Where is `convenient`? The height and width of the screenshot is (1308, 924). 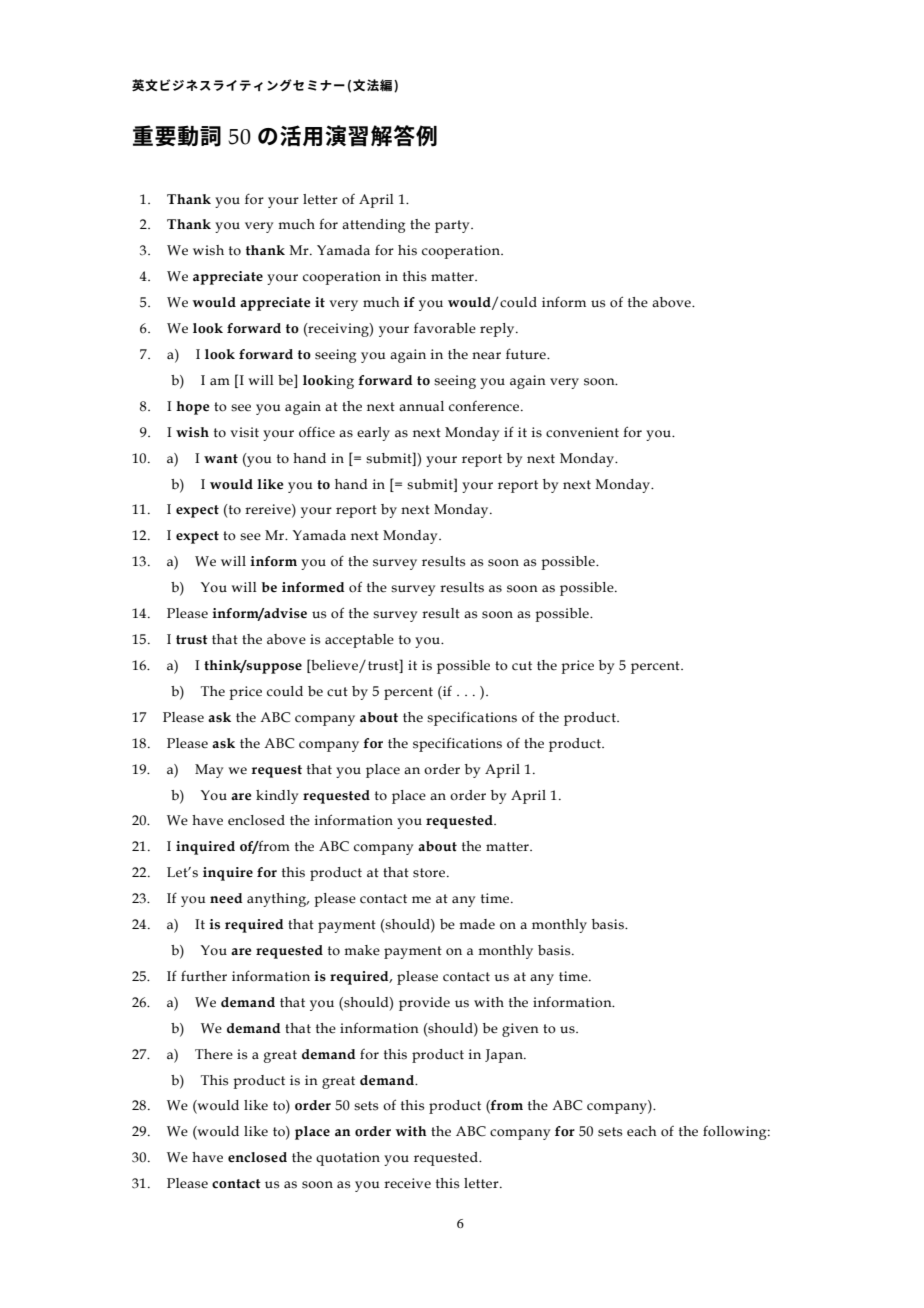
convenient is located at coordinates (582, 432).
